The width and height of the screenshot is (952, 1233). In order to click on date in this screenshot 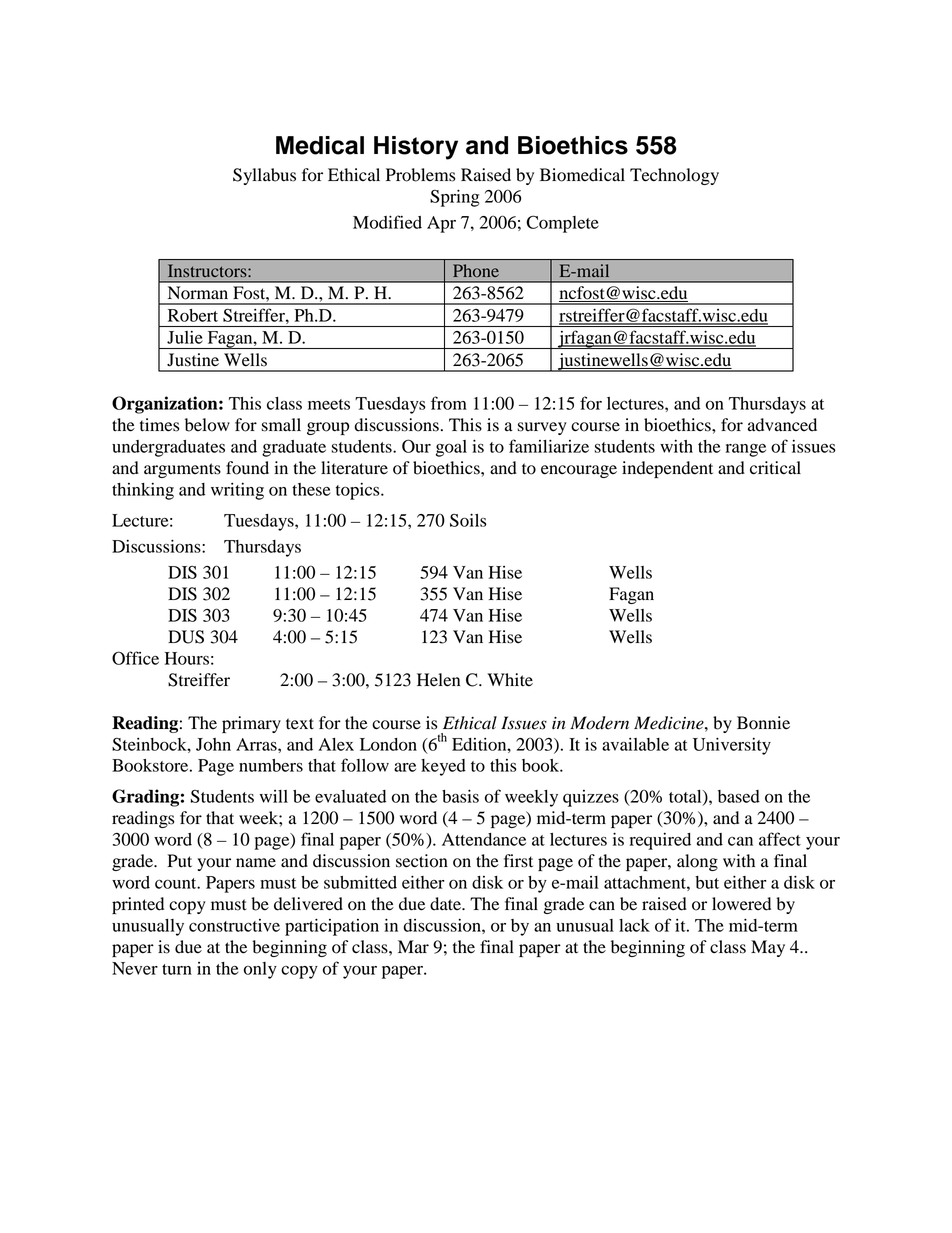, I will do `click(446, 904)`.
